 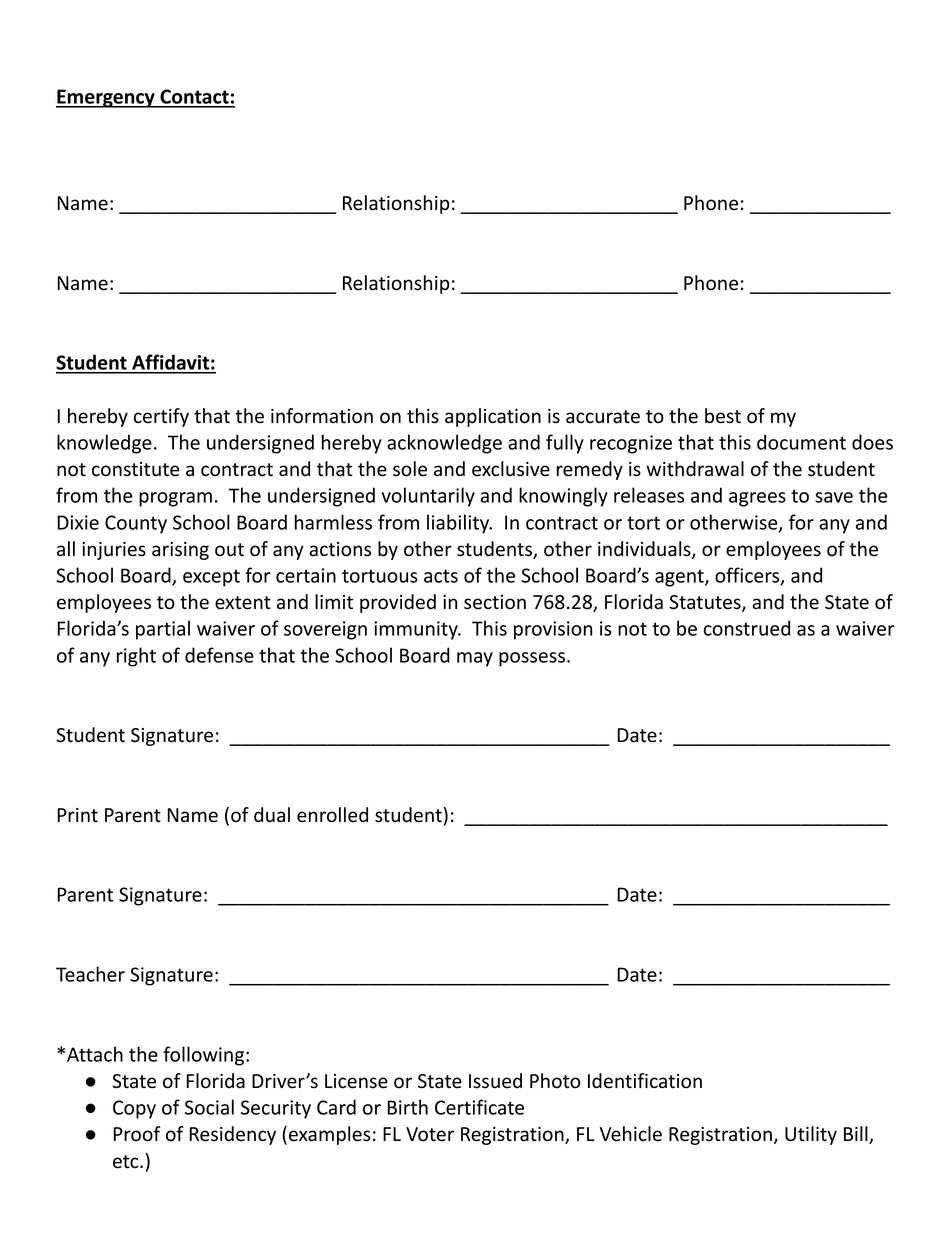 I want to click on exclusive, so click(x=511, y=469).
